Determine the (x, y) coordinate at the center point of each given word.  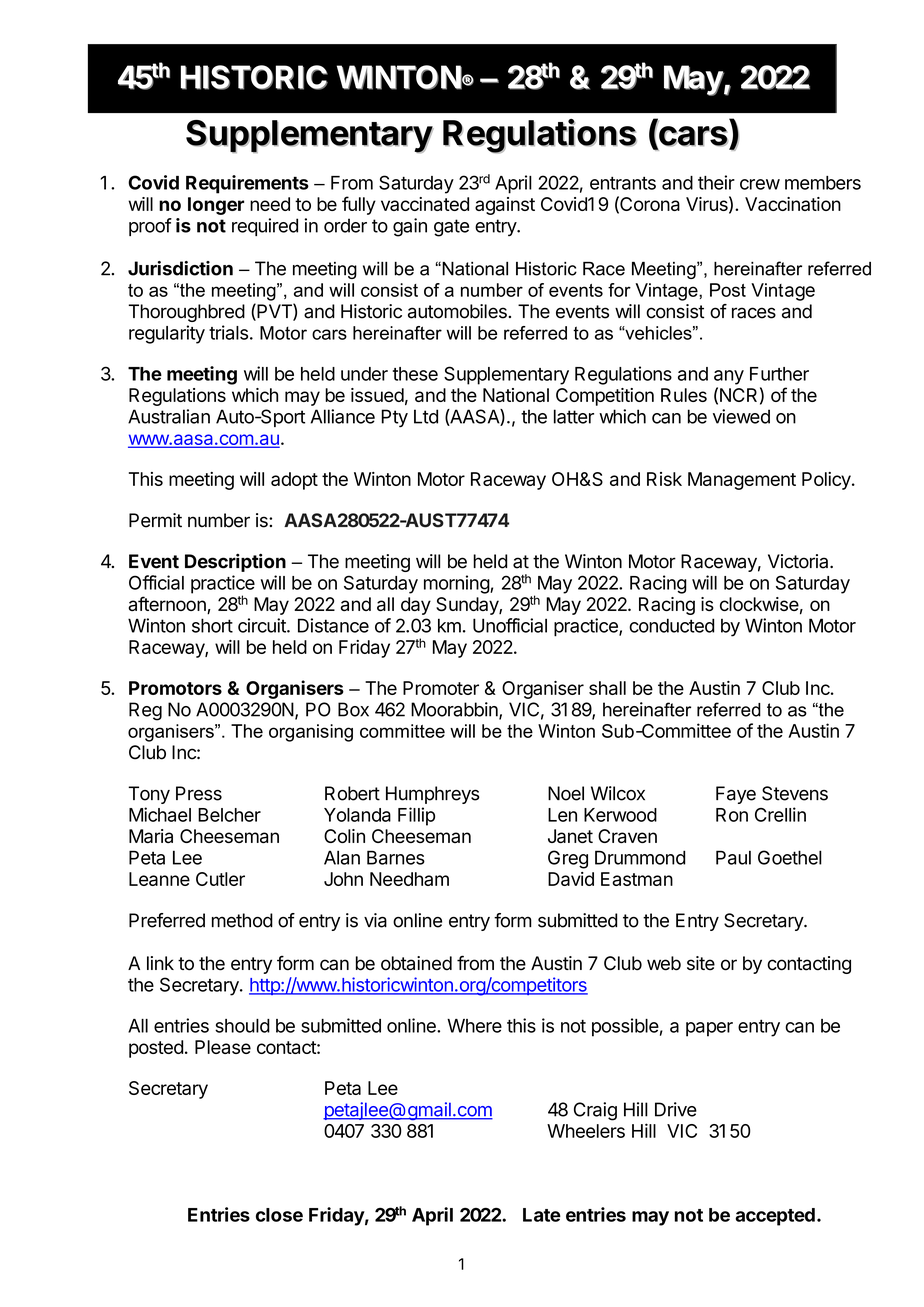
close (279, 1215)
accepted (775, 1217)
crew (760, 184)
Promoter (441, 688)
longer (216, 206)
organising (311, 733)
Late (542, 1215)
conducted (671, 625)
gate (451, 228)
